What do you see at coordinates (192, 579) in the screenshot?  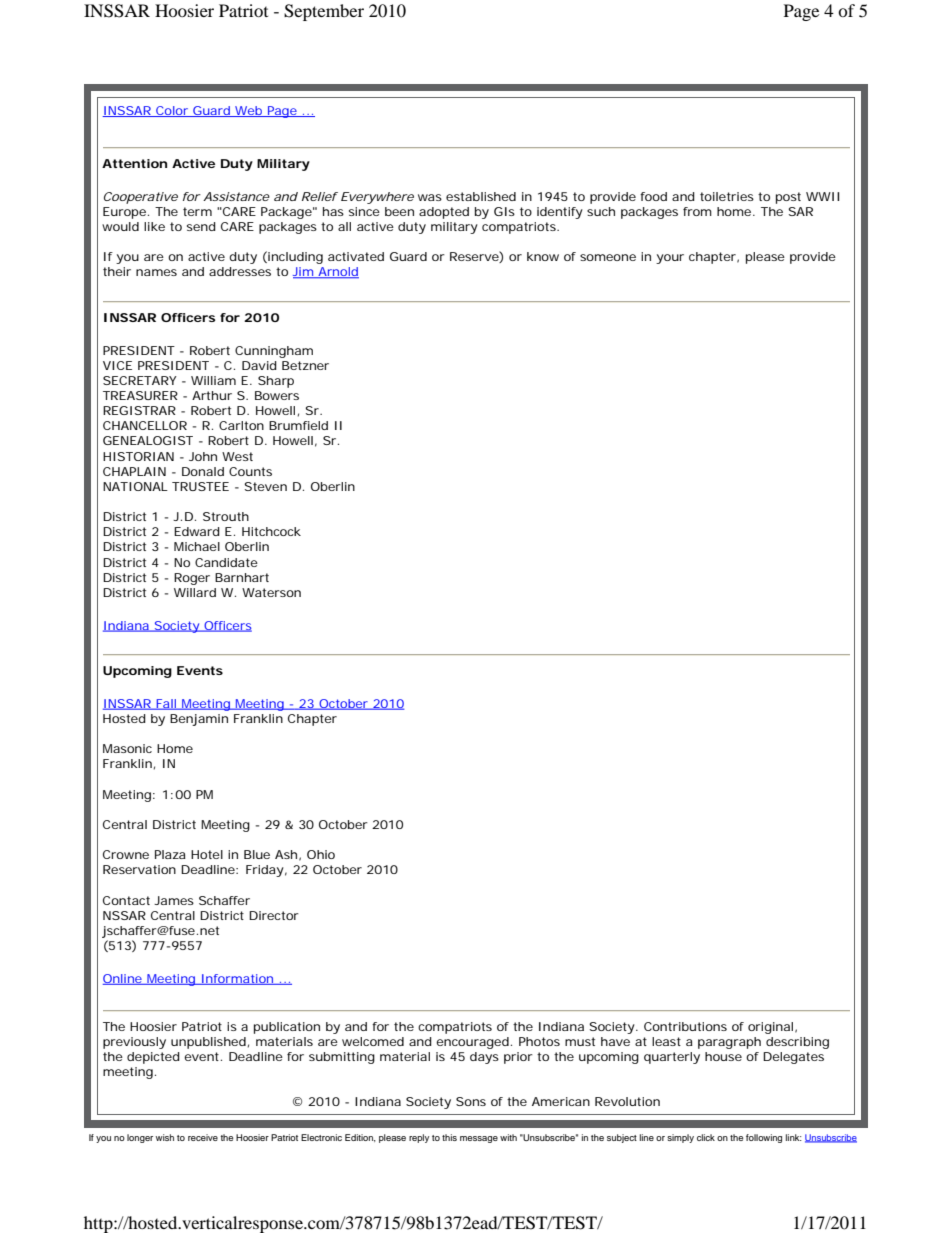 I see `Roger` at bounding box center [192, 579].
